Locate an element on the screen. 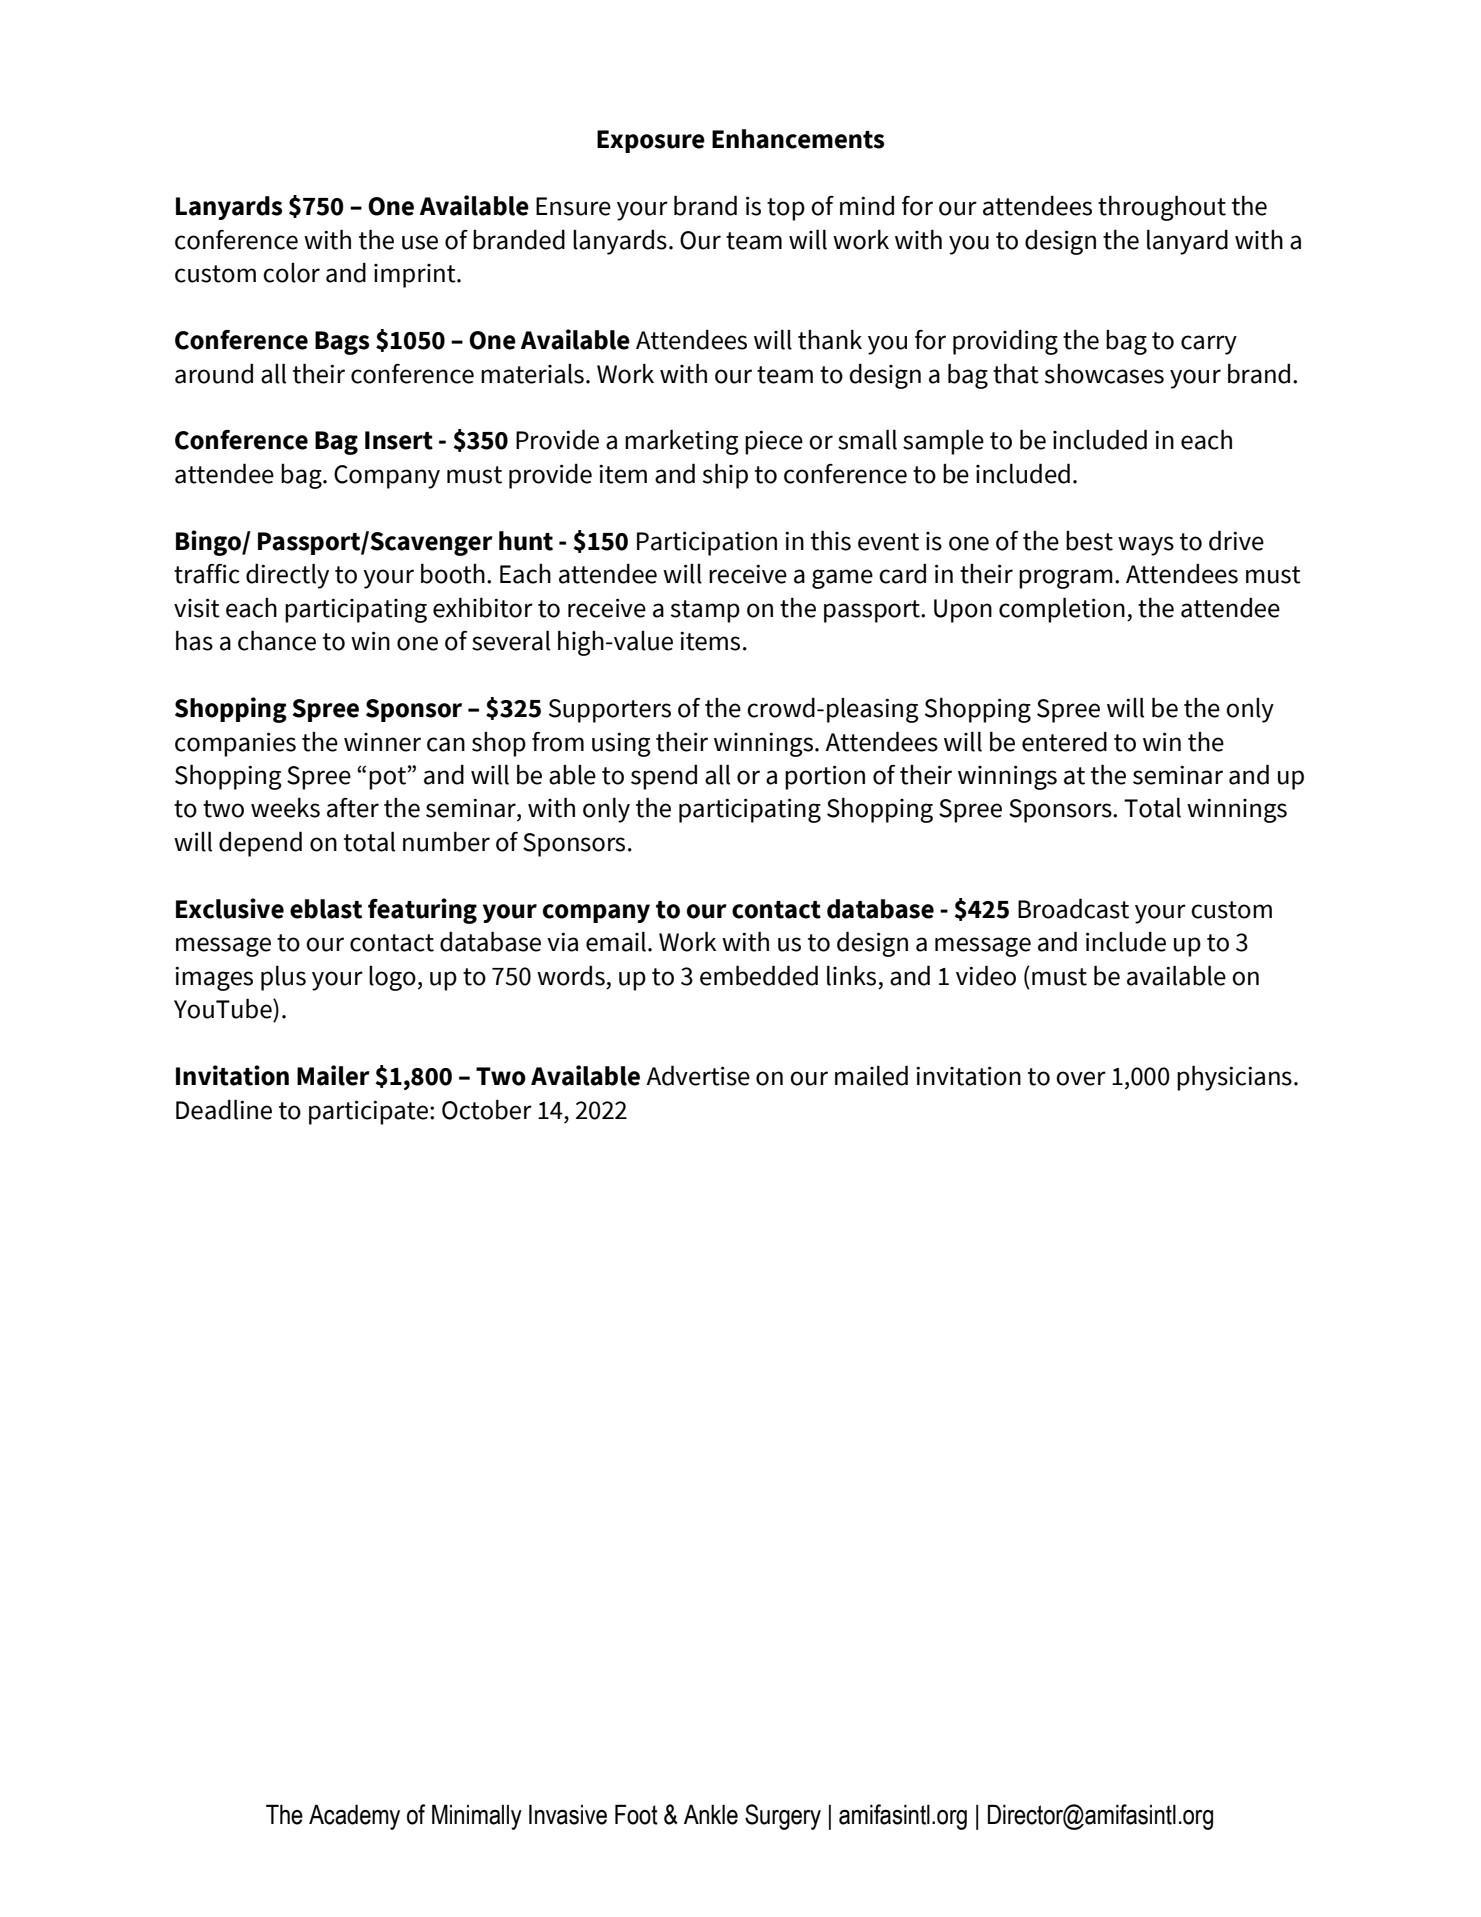 The height and width of the screenshot is (1917, 1481). plus is located at coordinates (283, 978).
